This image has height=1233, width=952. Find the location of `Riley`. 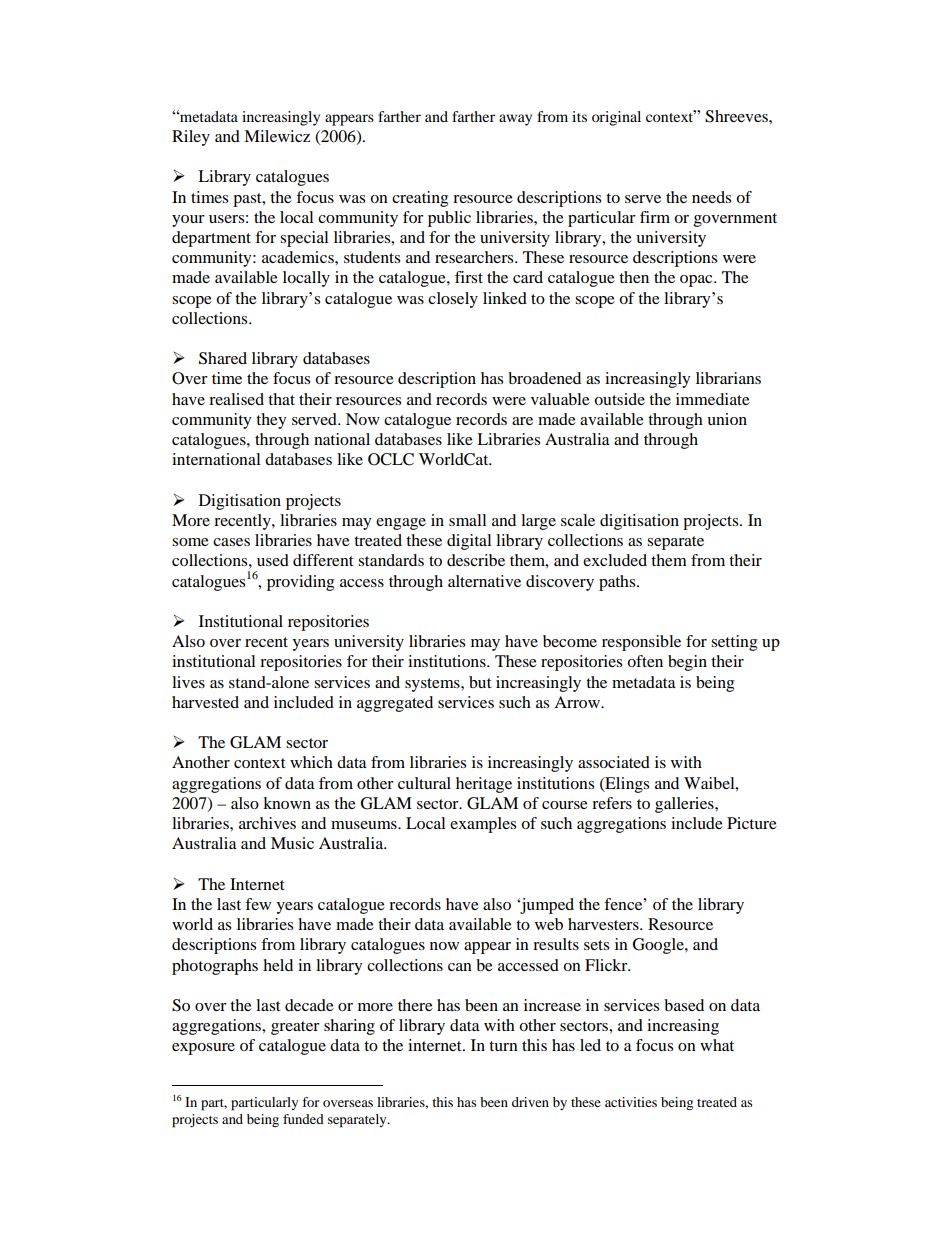

Riley is located at coordinates (191, 138).
